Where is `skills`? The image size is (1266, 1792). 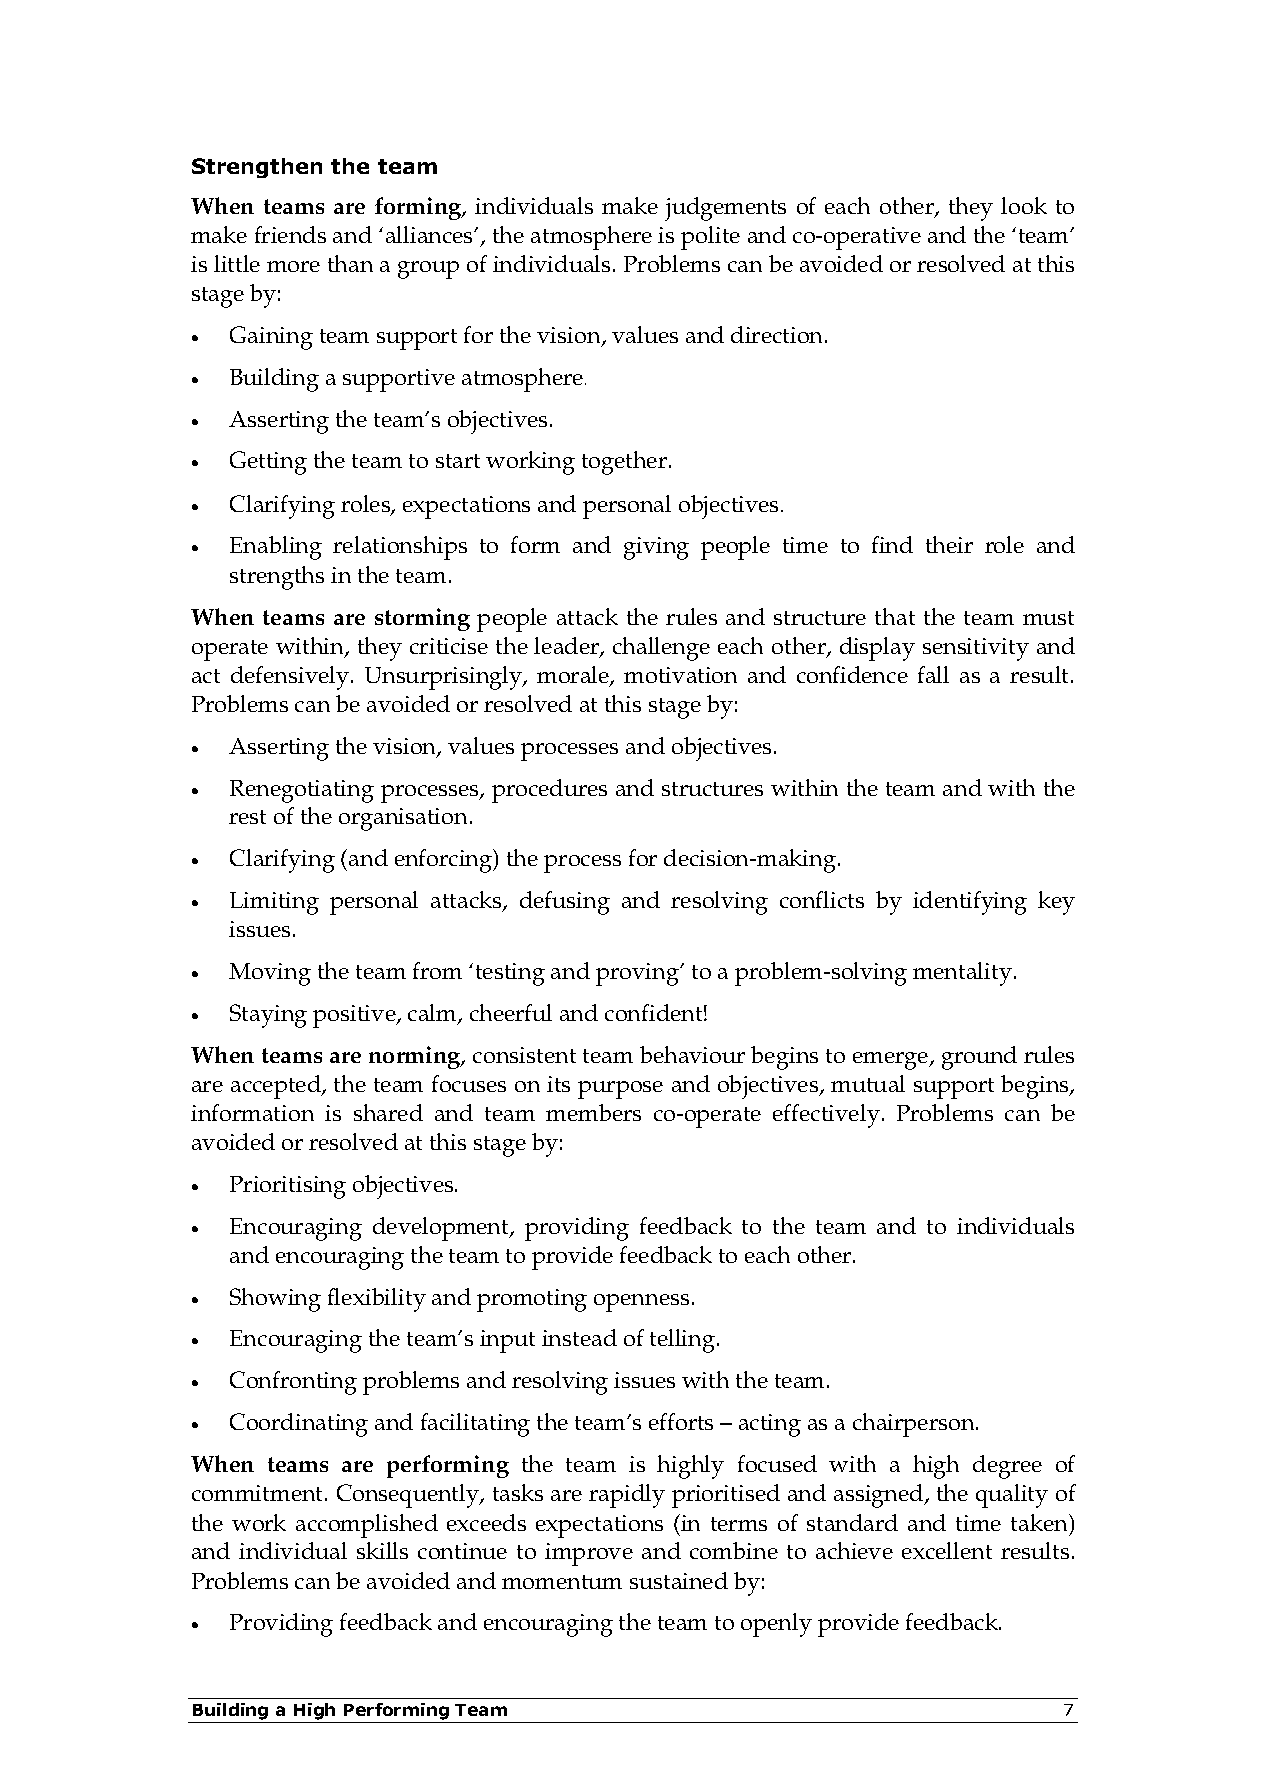 skills is located at coordinates (382, 1550).
